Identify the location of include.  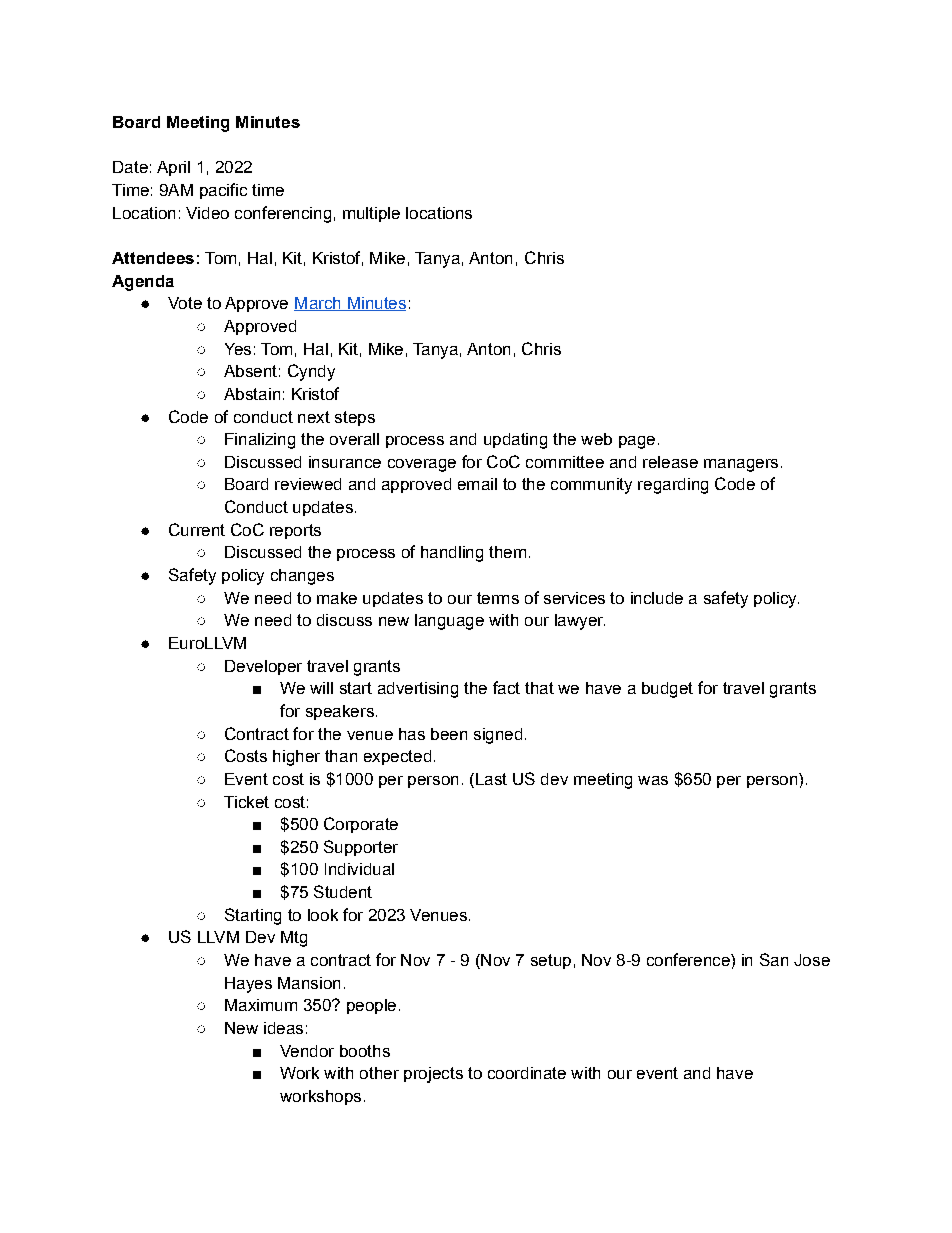
(657, 598).
